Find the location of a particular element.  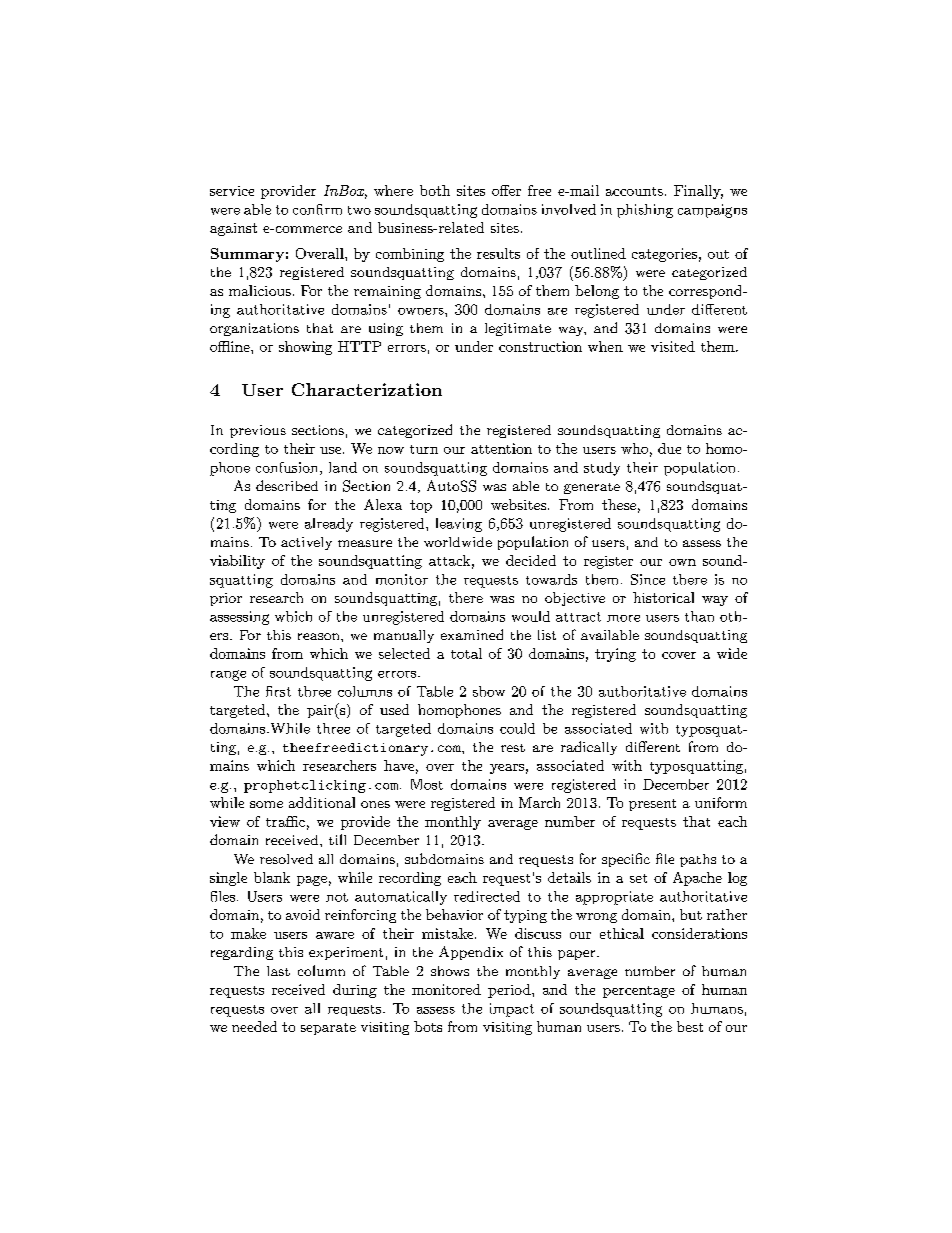

last is located at coordinates (278, 971).
